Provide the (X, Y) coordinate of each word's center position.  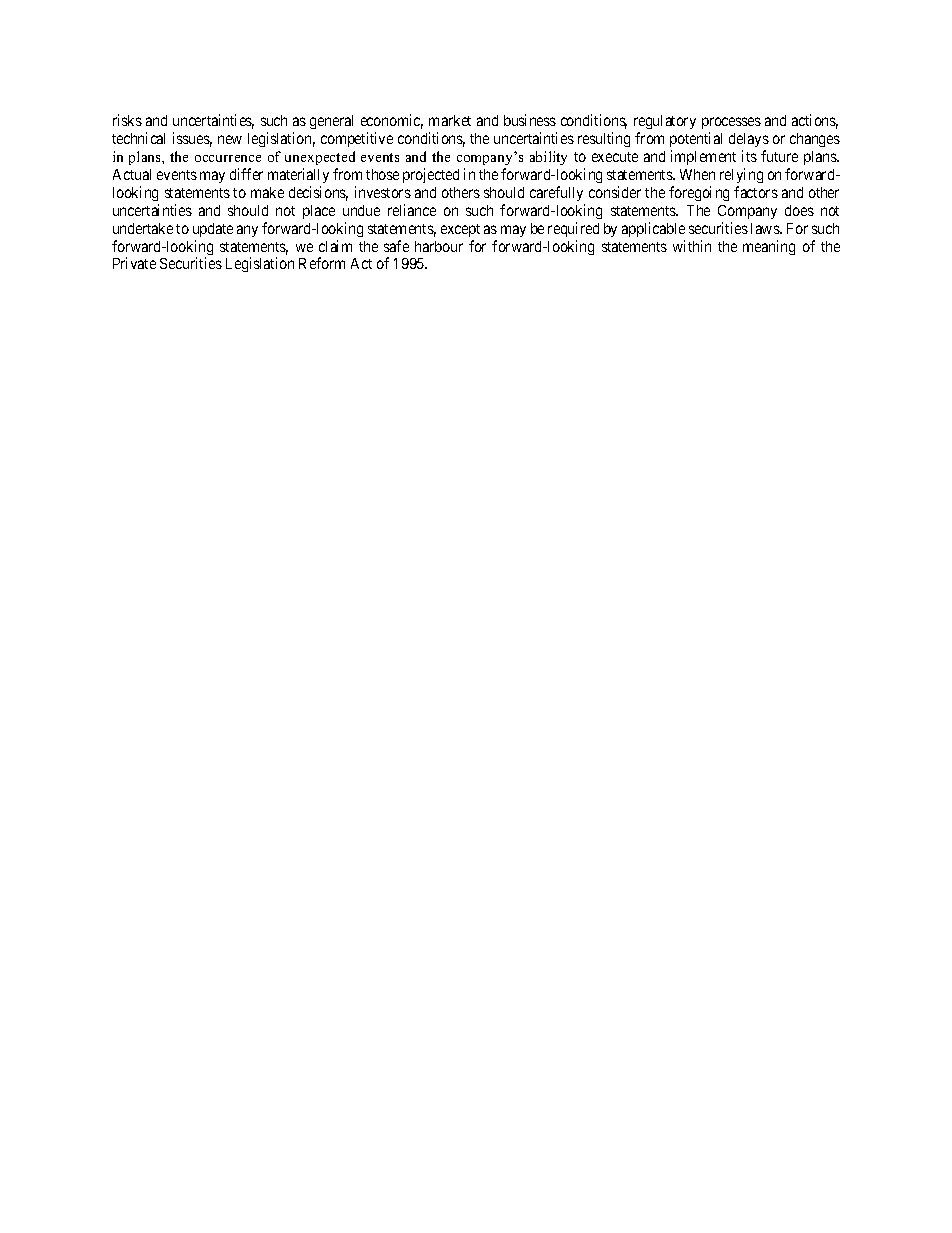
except (460, 230)
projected (431, 175)
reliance (412, 210)
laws (766, 228)
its (749, 156)
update (213, 230)
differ (246, 174)
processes (731, 125)
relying (741, 175)
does (799, 210)
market (450, 120)
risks (127, 120)
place (319, 212)
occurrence (228, 158)
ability (548, 158)
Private (134, 263)
